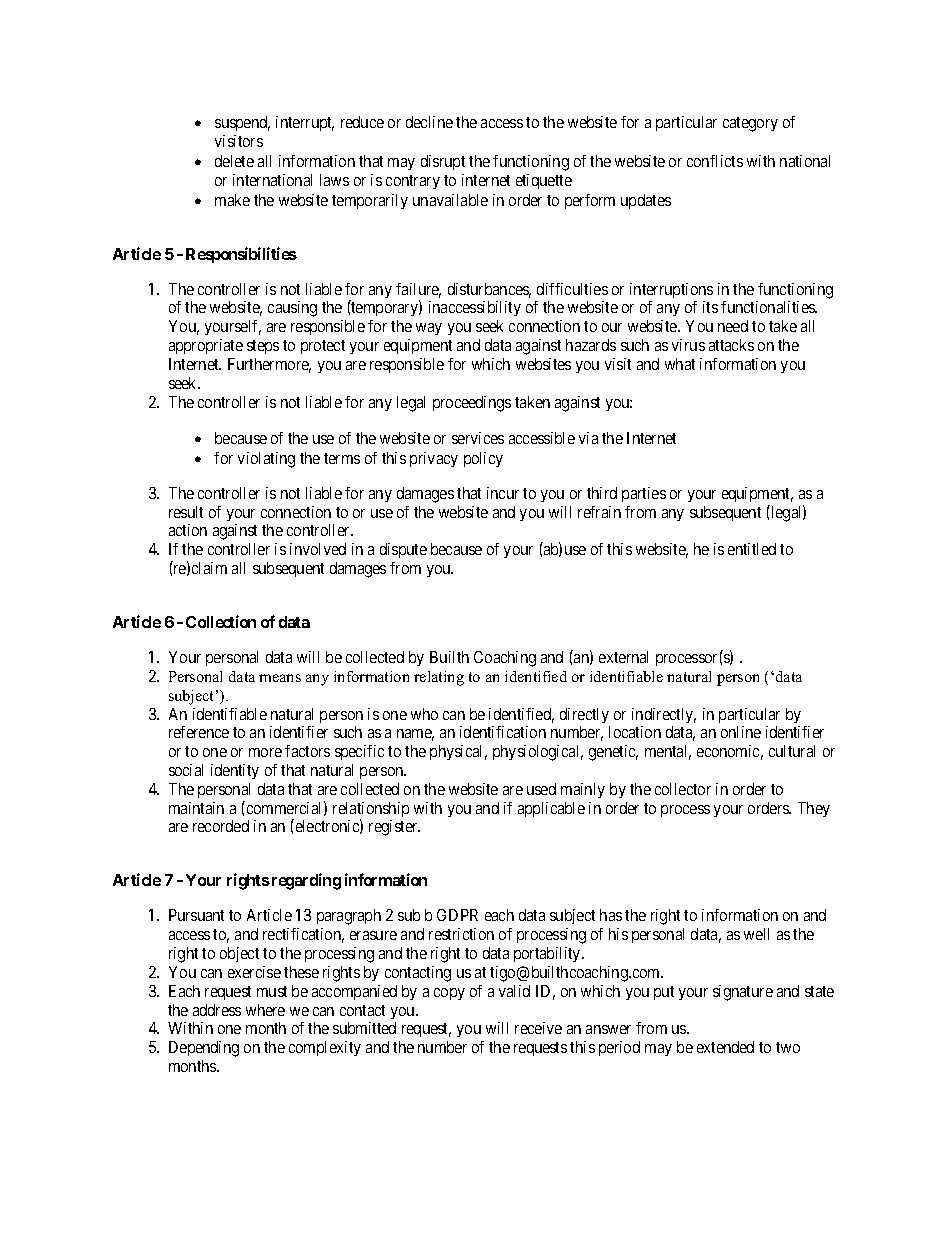  What do you see at coordinates (265, 1010) in the screenshot?
I see `where` at bounding box center [265, 1010].
